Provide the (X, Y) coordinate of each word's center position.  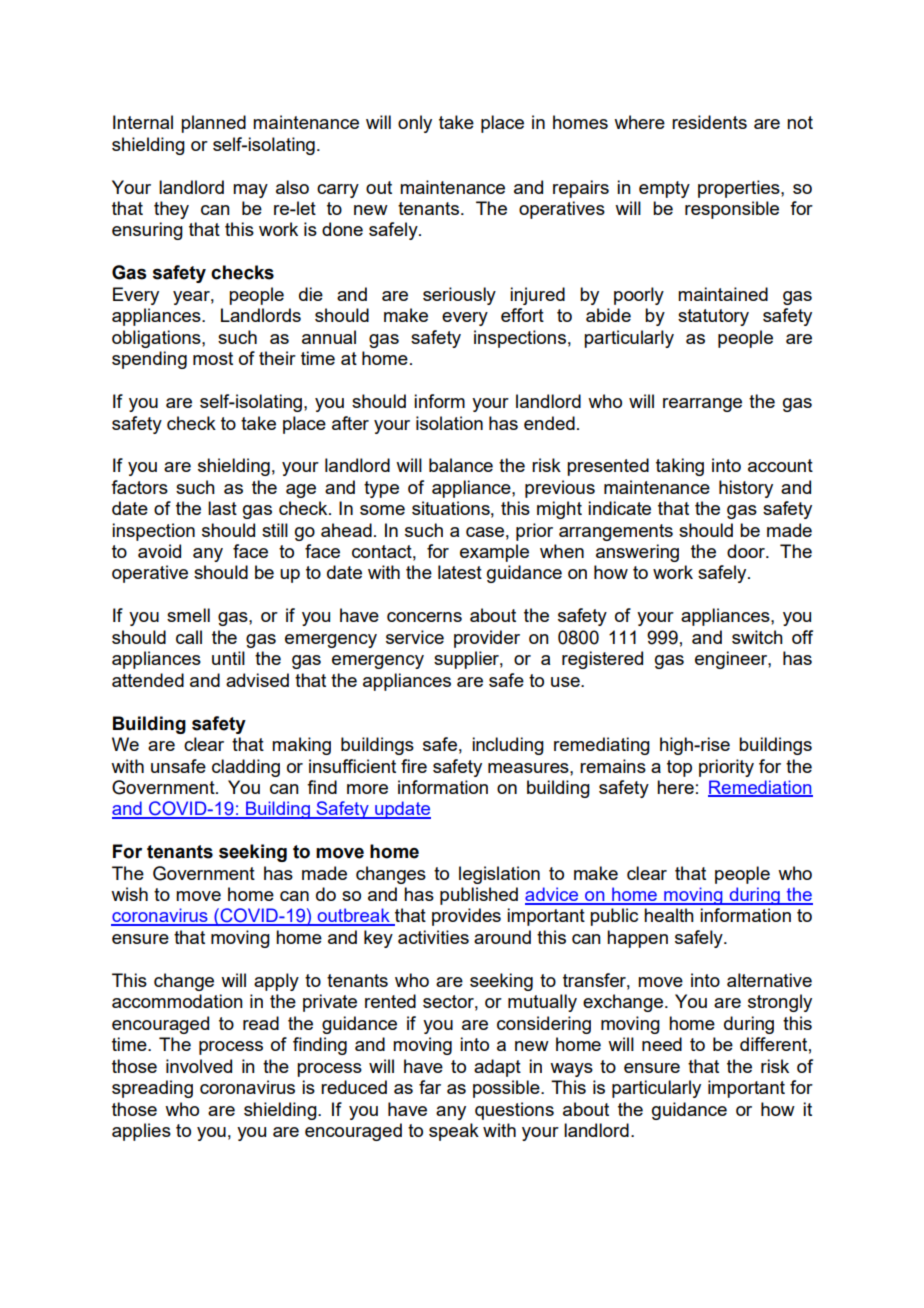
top (679, 768)
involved (199, 1066)
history (746, 489)
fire (414, 766)
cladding (246, 768)
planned (213, 124)
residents (709, 122)
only (415, 124)
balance (461, 465)
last (222, 508)
